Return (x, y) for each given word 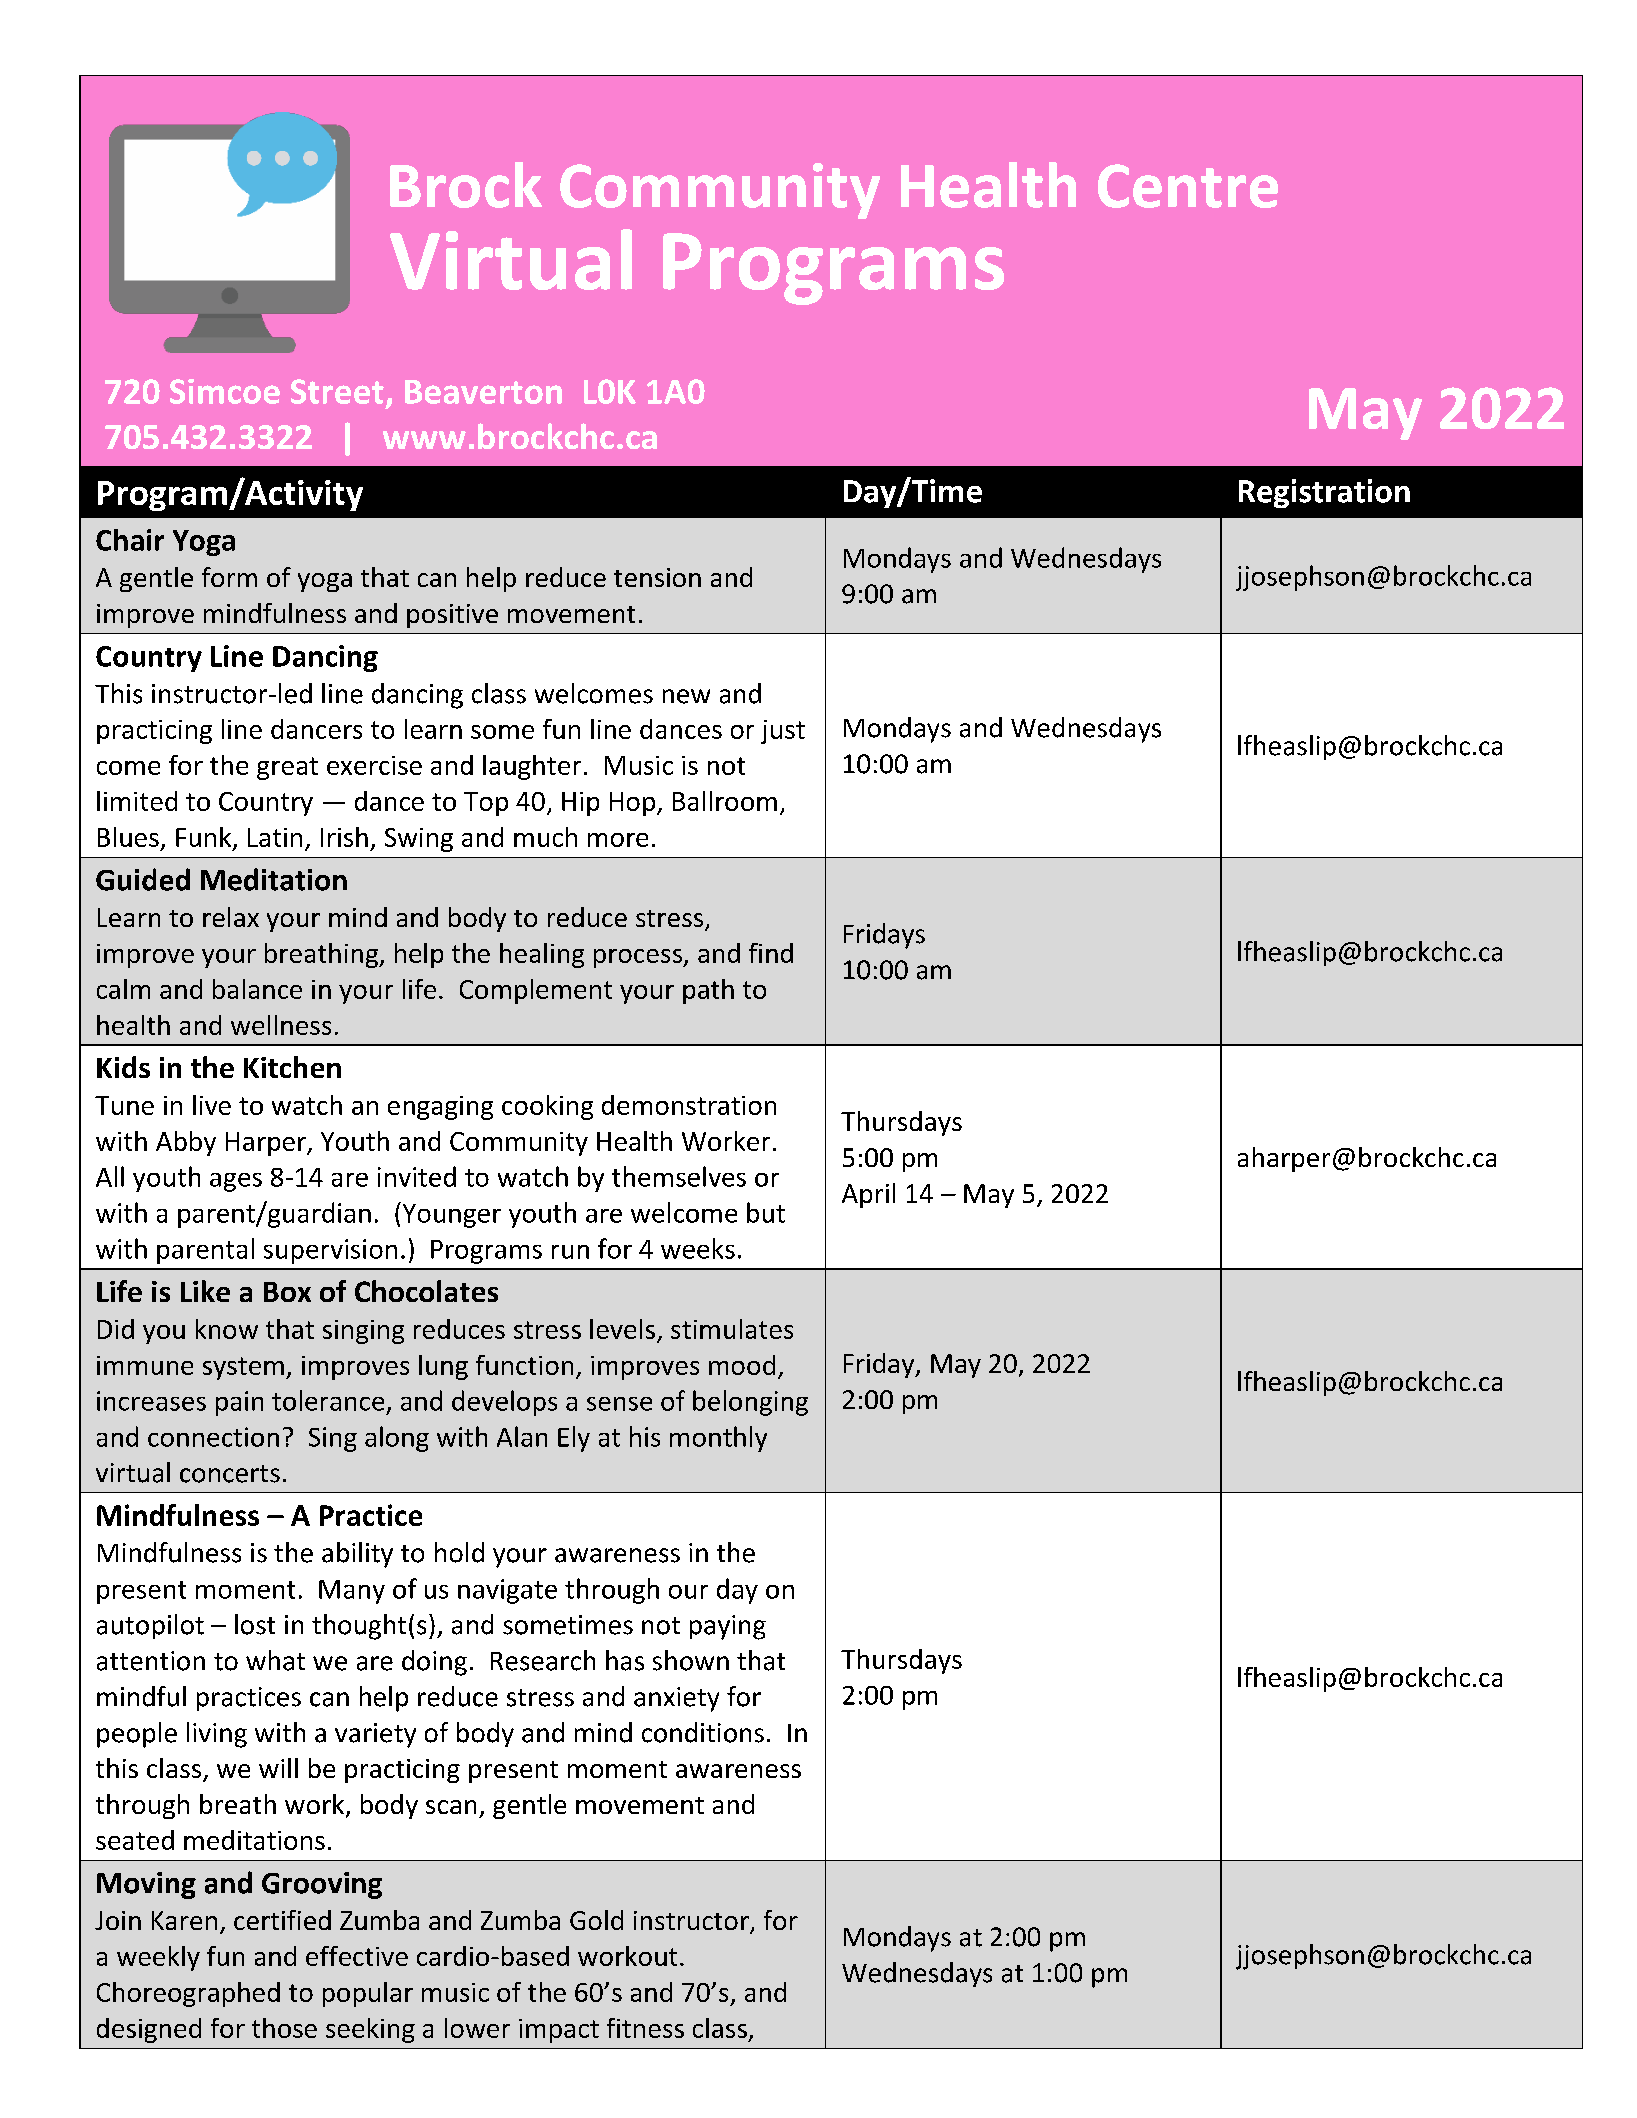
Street (337, 391)
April (868, 1195)
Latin (275, 837)
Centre (1188, 186)
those (284, 2028)
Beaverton (483, 392)
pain (239, 1403)
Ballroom (725, 801)
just (783, 732)
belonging (750, 1403)
